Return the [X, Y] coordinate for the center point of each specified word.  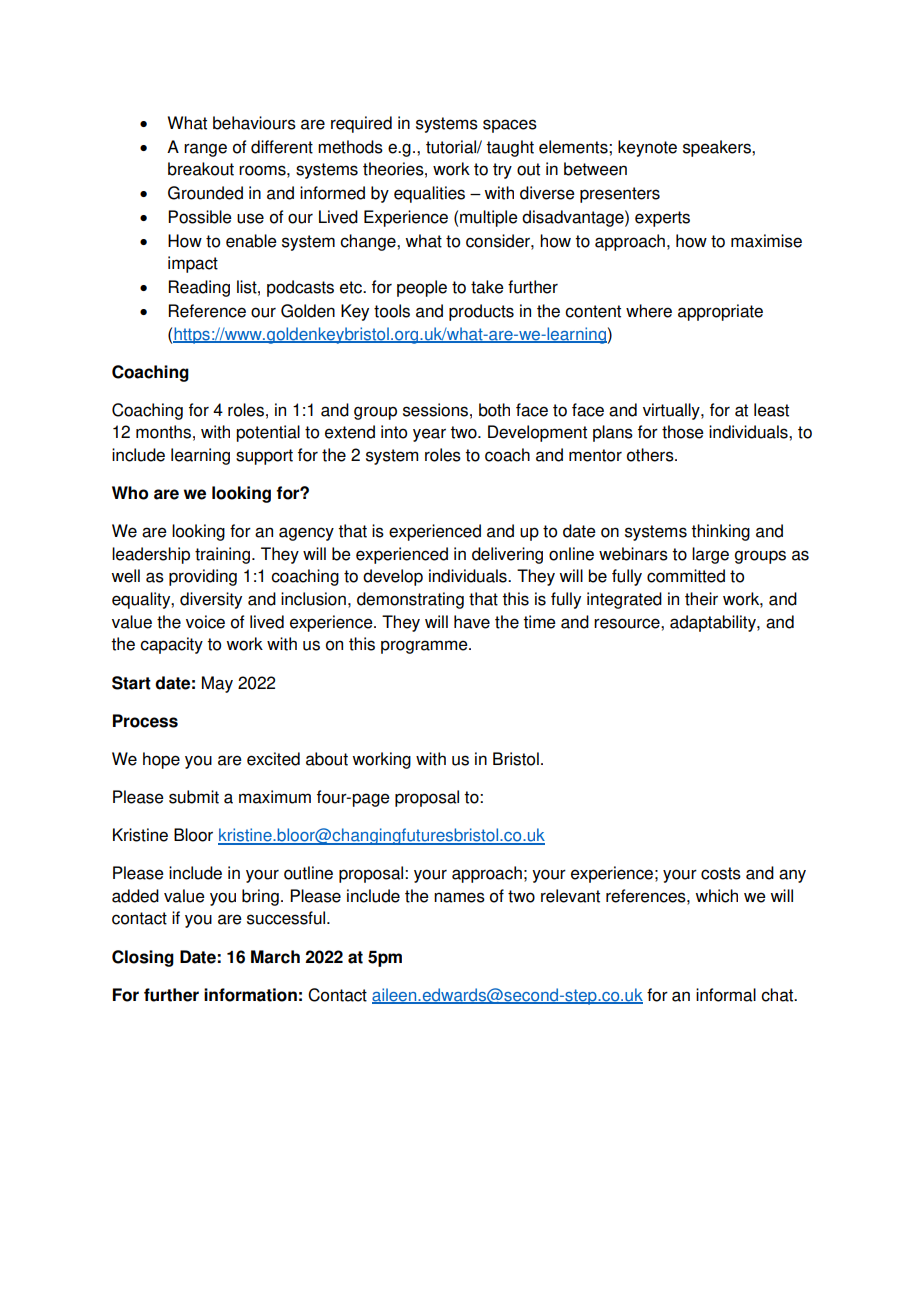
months [163, 432]
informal [726, 995]
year [429, 435]
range [205, 150]
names [459, 897]
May [217, 684]
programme [425, 647]
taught [510, 148]
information [250, 995]
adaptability [714, 623]
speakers [718, 148]
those [683, 432]
